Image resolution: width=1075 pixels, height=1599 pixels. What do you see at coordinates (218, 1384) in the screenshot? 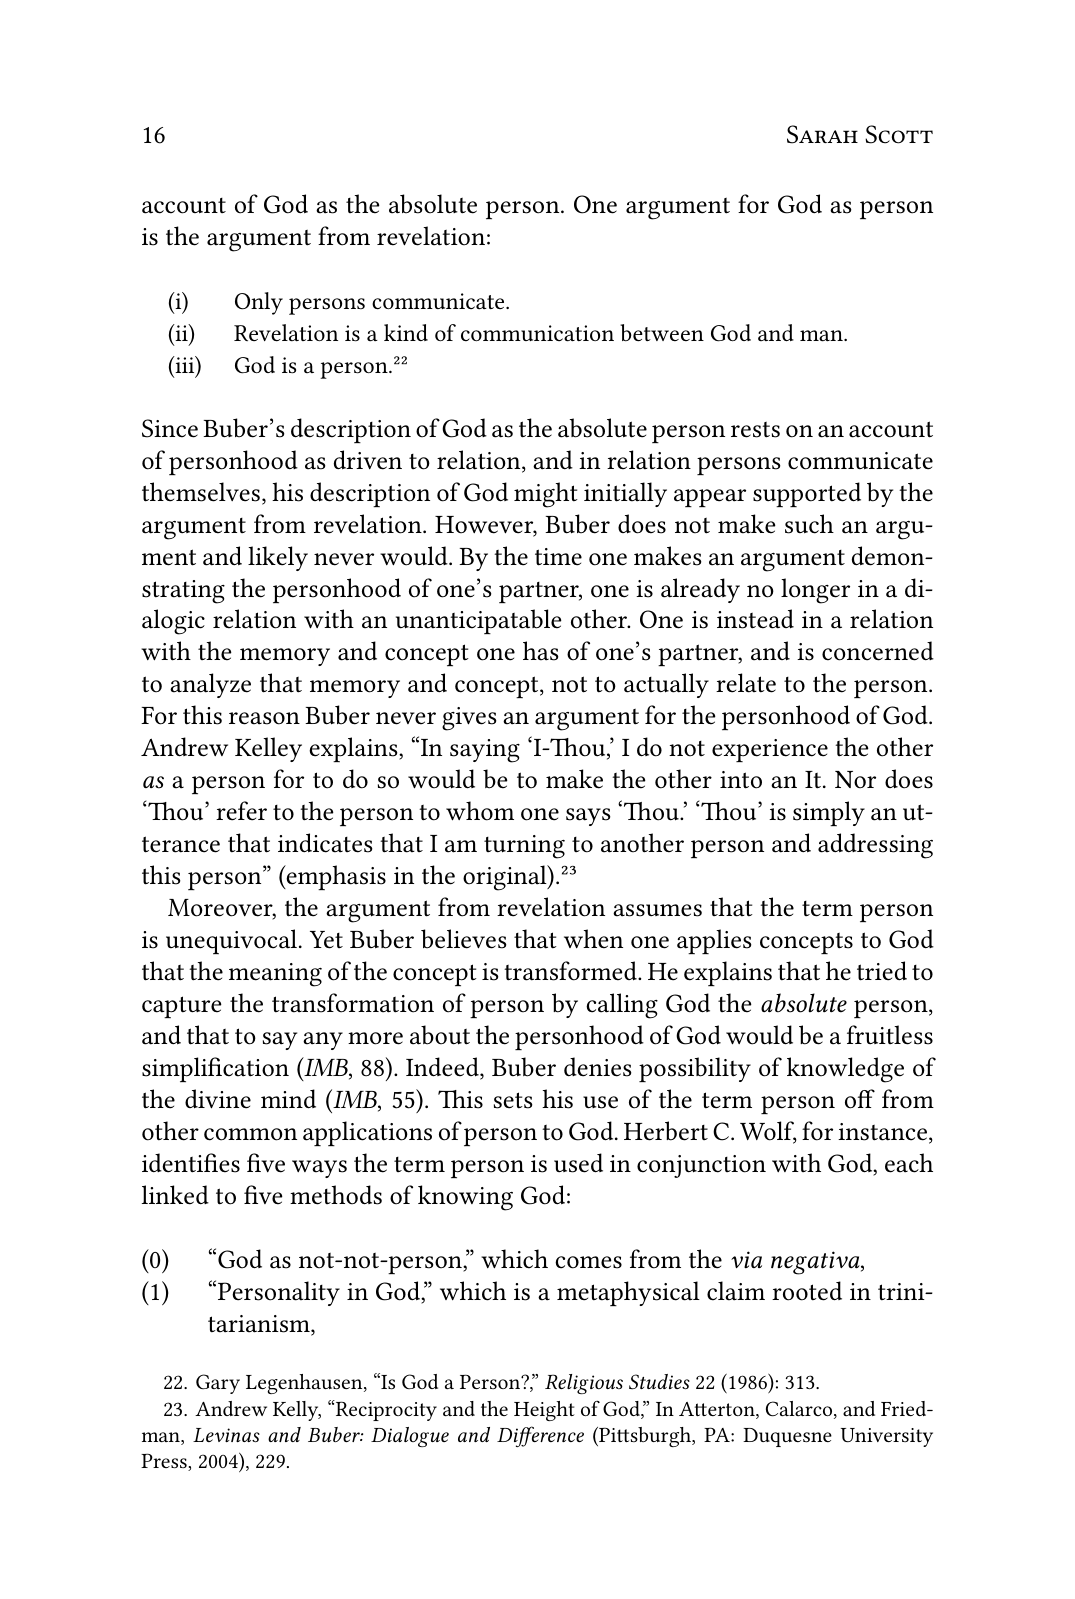
I see `Gary` at bounding box center [218, 1384].
